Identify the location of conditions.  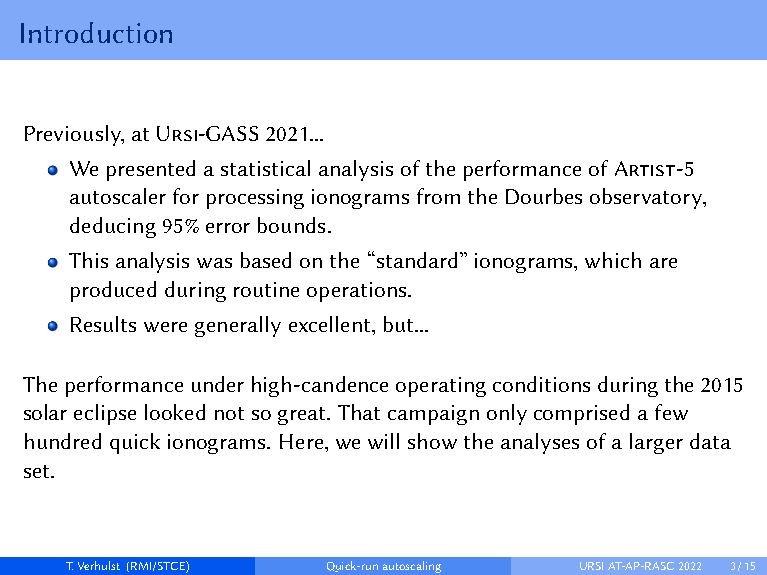
(541, 384).
